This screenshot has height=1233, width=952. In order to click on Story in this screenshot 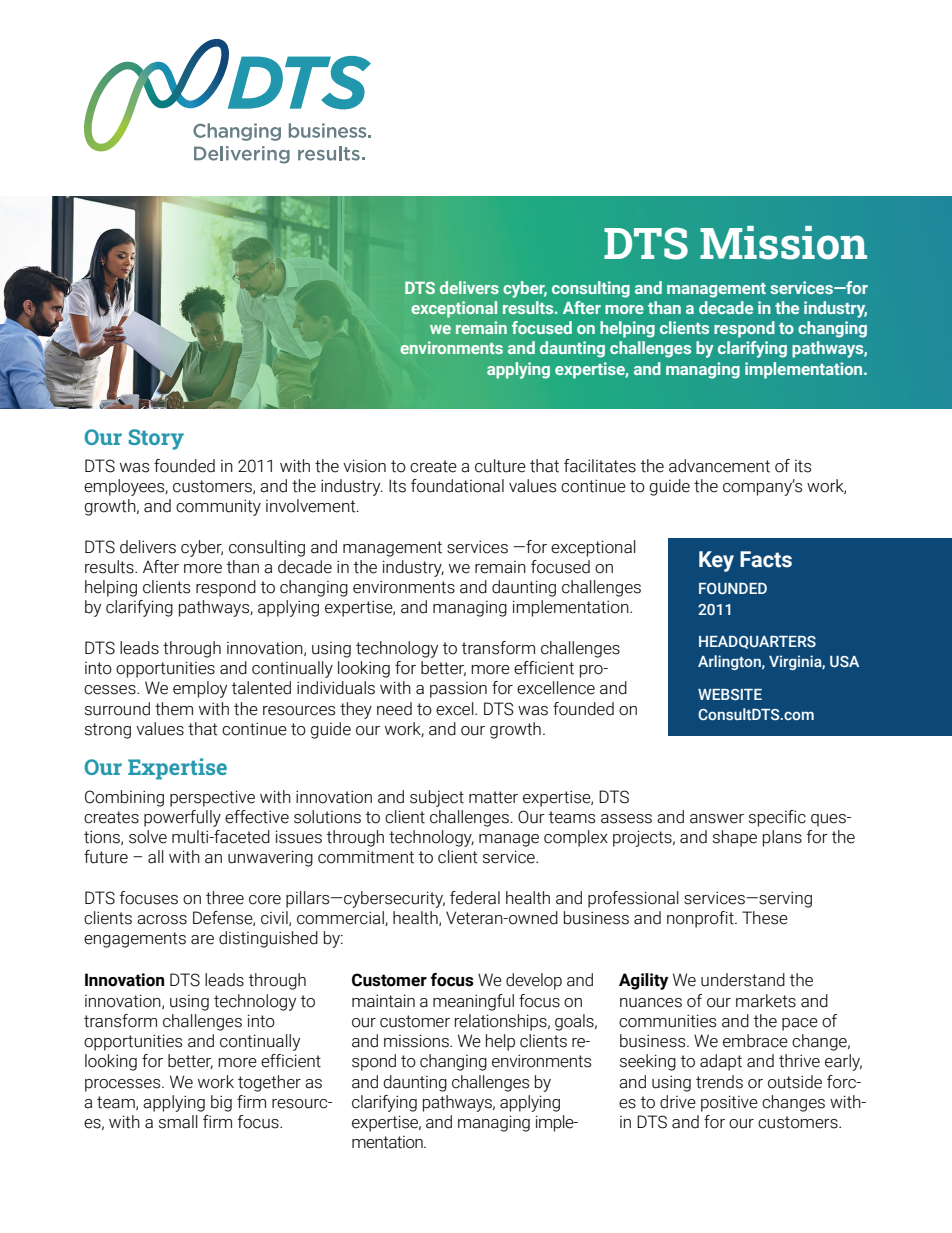, I will do `click(156, 439)`.
